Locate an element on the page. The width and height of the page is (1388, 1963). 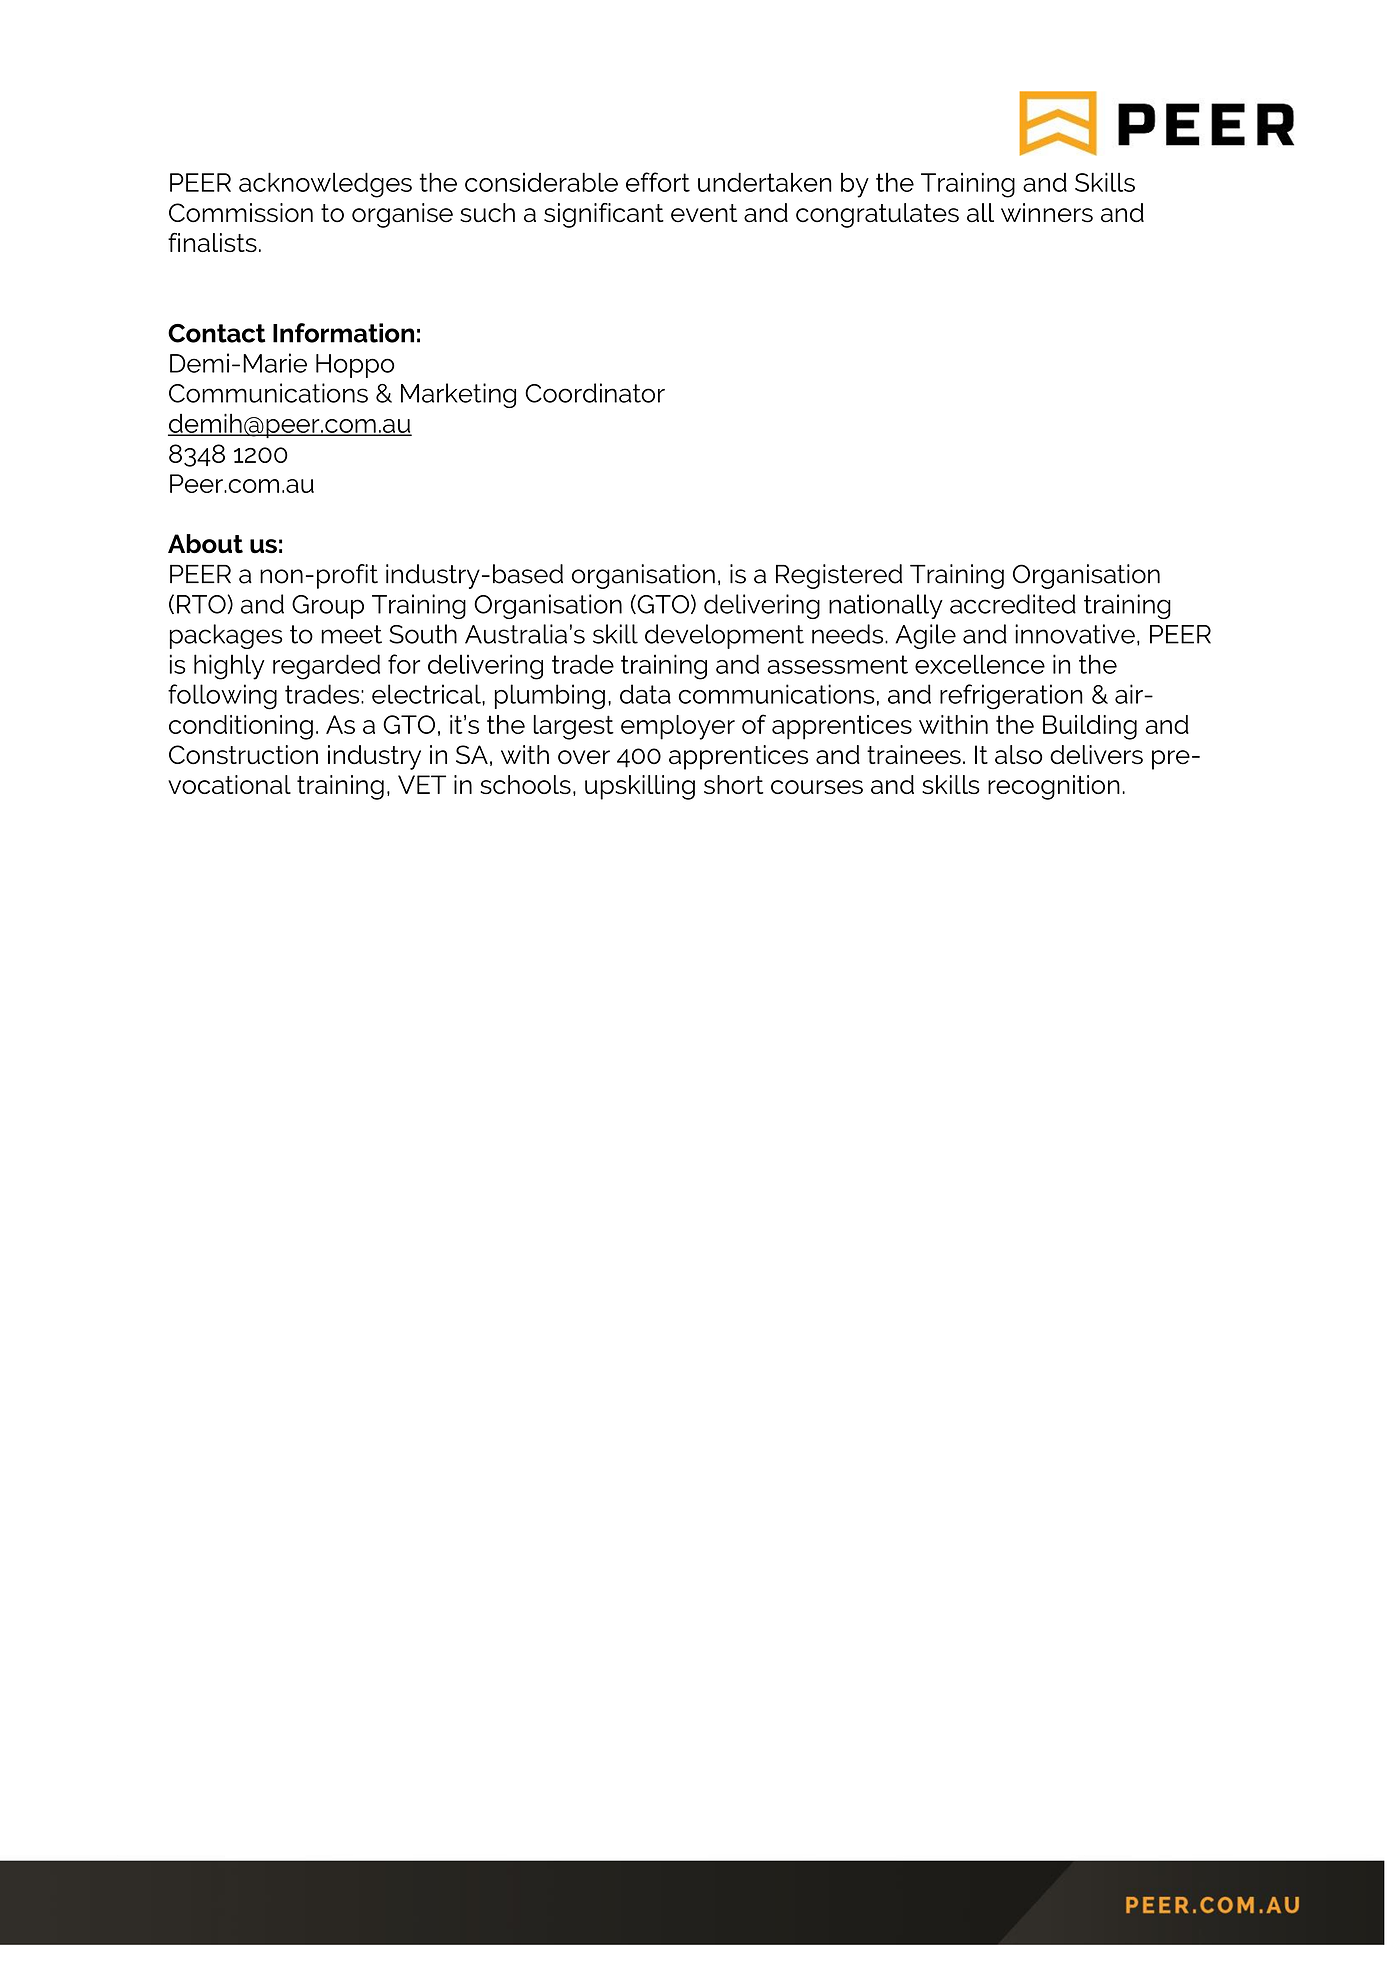
Coordinator is located at coordinates (595, 393).
